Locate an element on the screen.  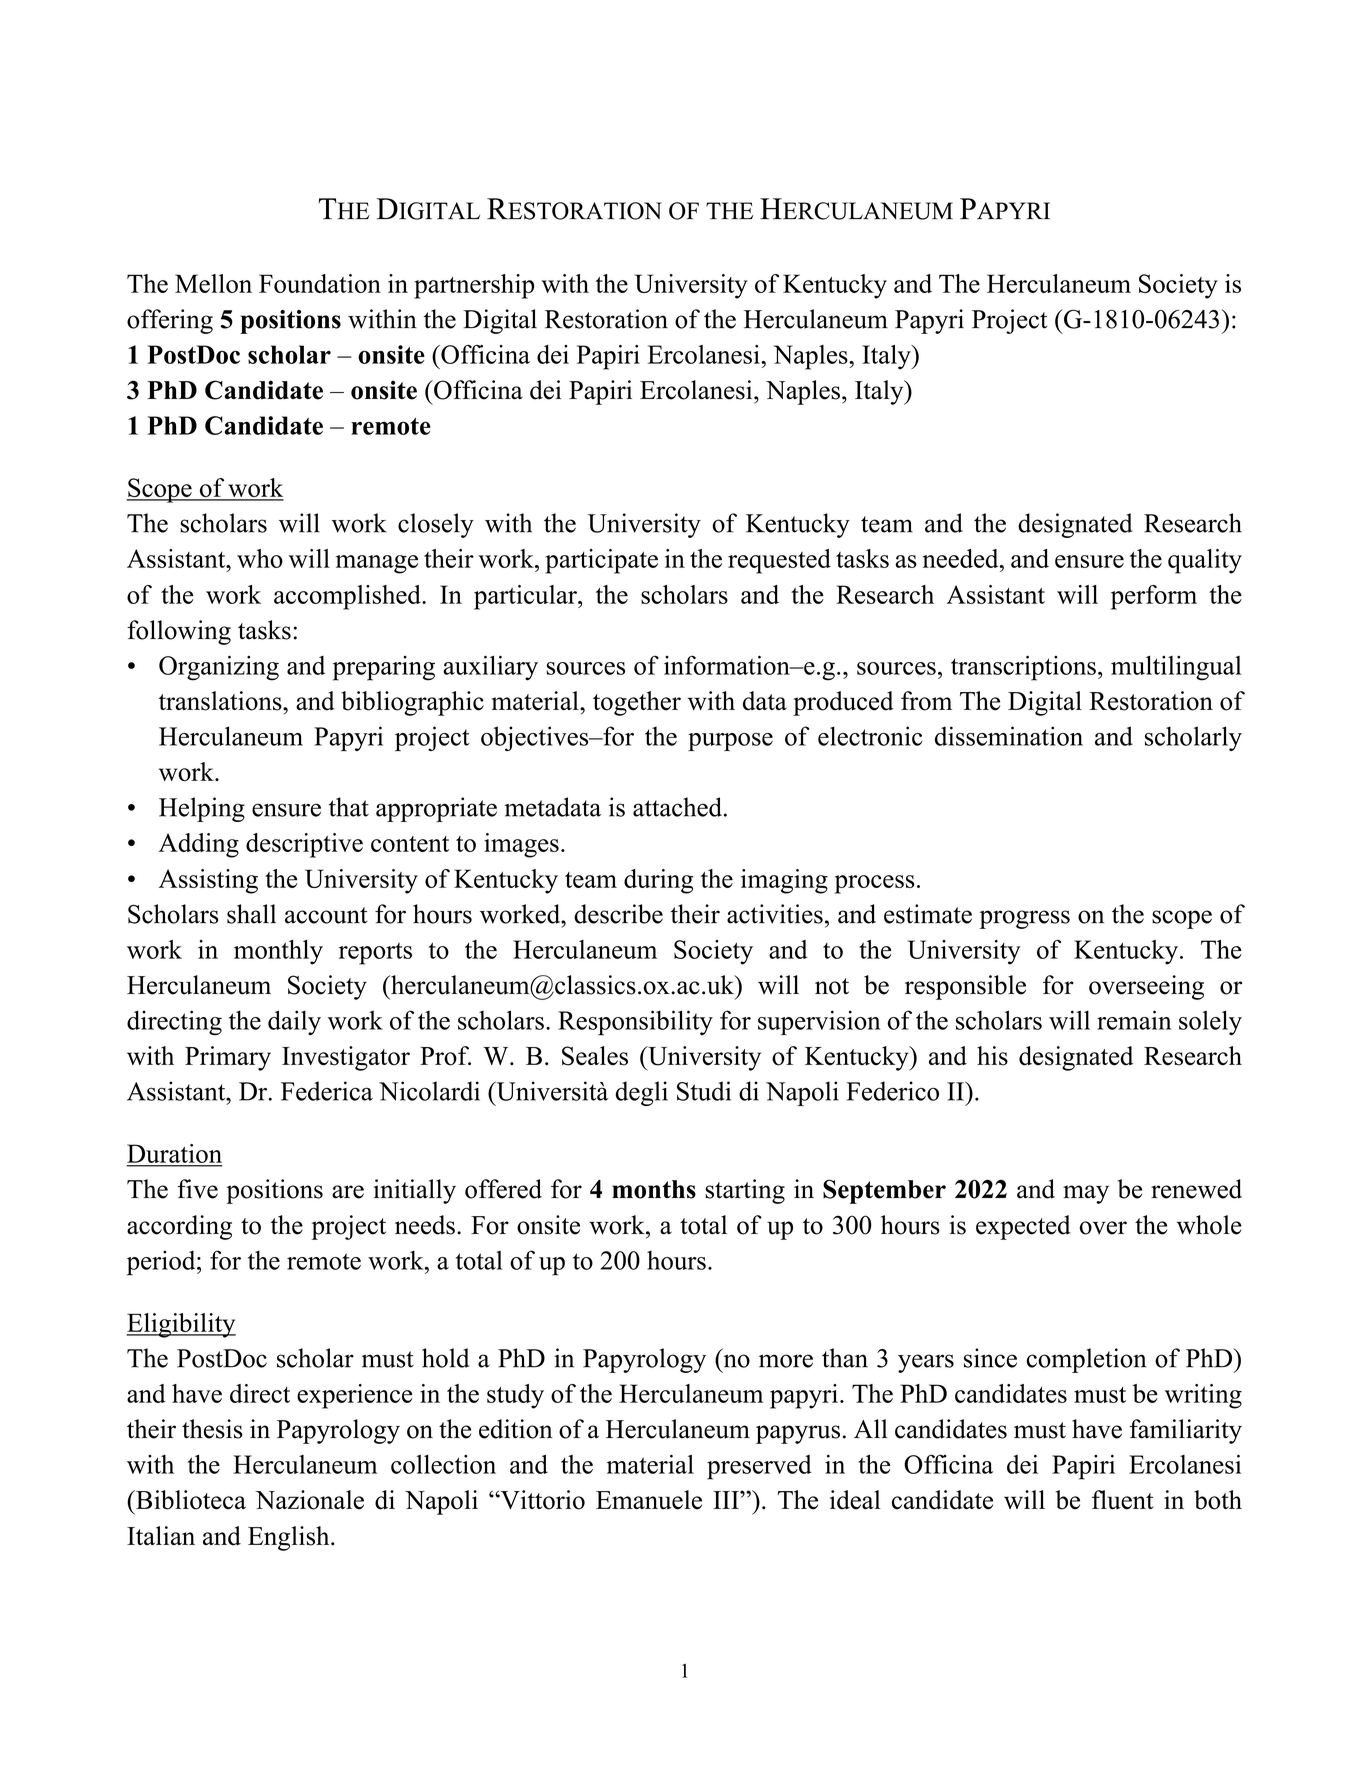
needed is located at coordinates (962, 558).
